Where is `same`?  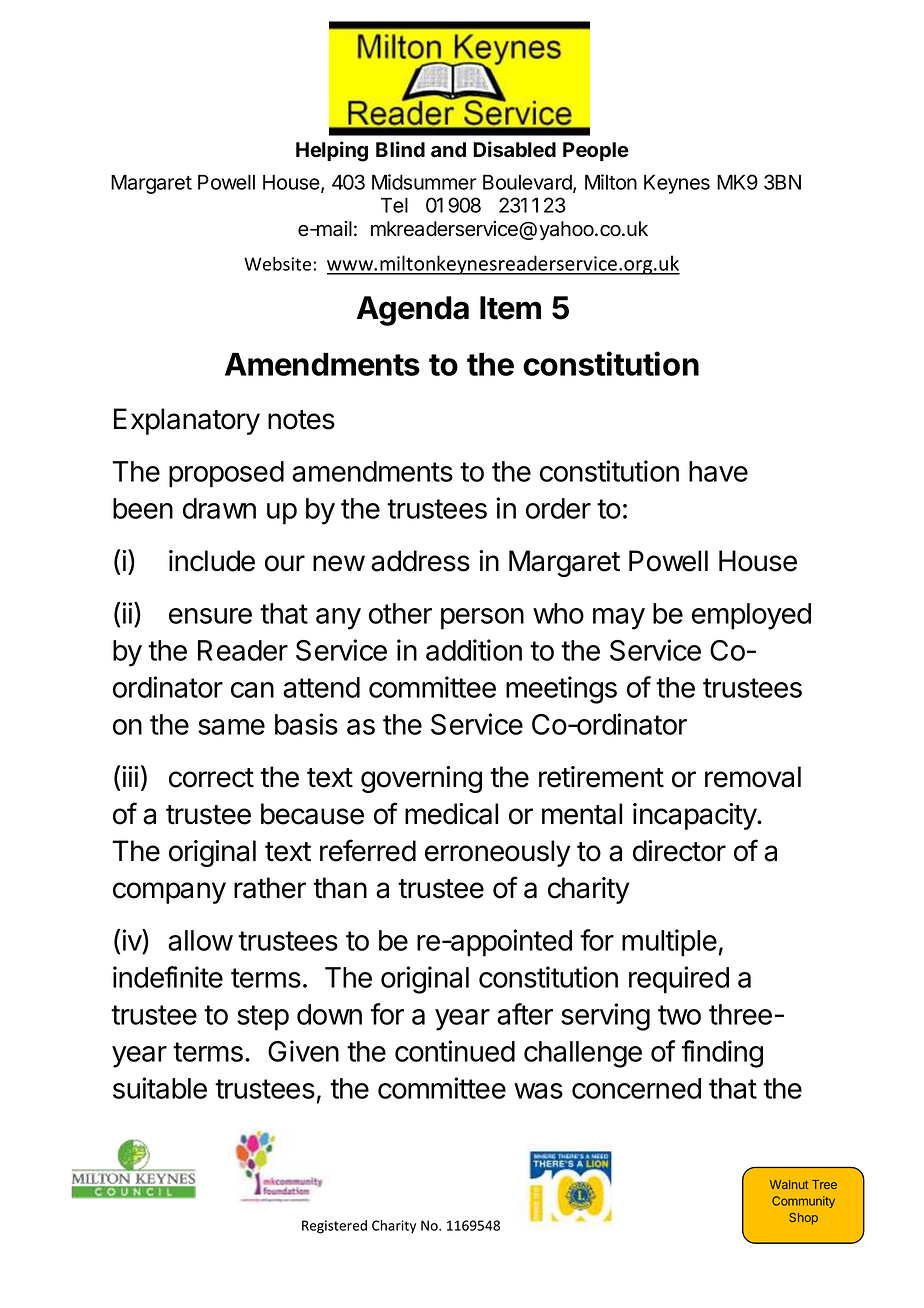 same is located at coordinates (231, 727).
